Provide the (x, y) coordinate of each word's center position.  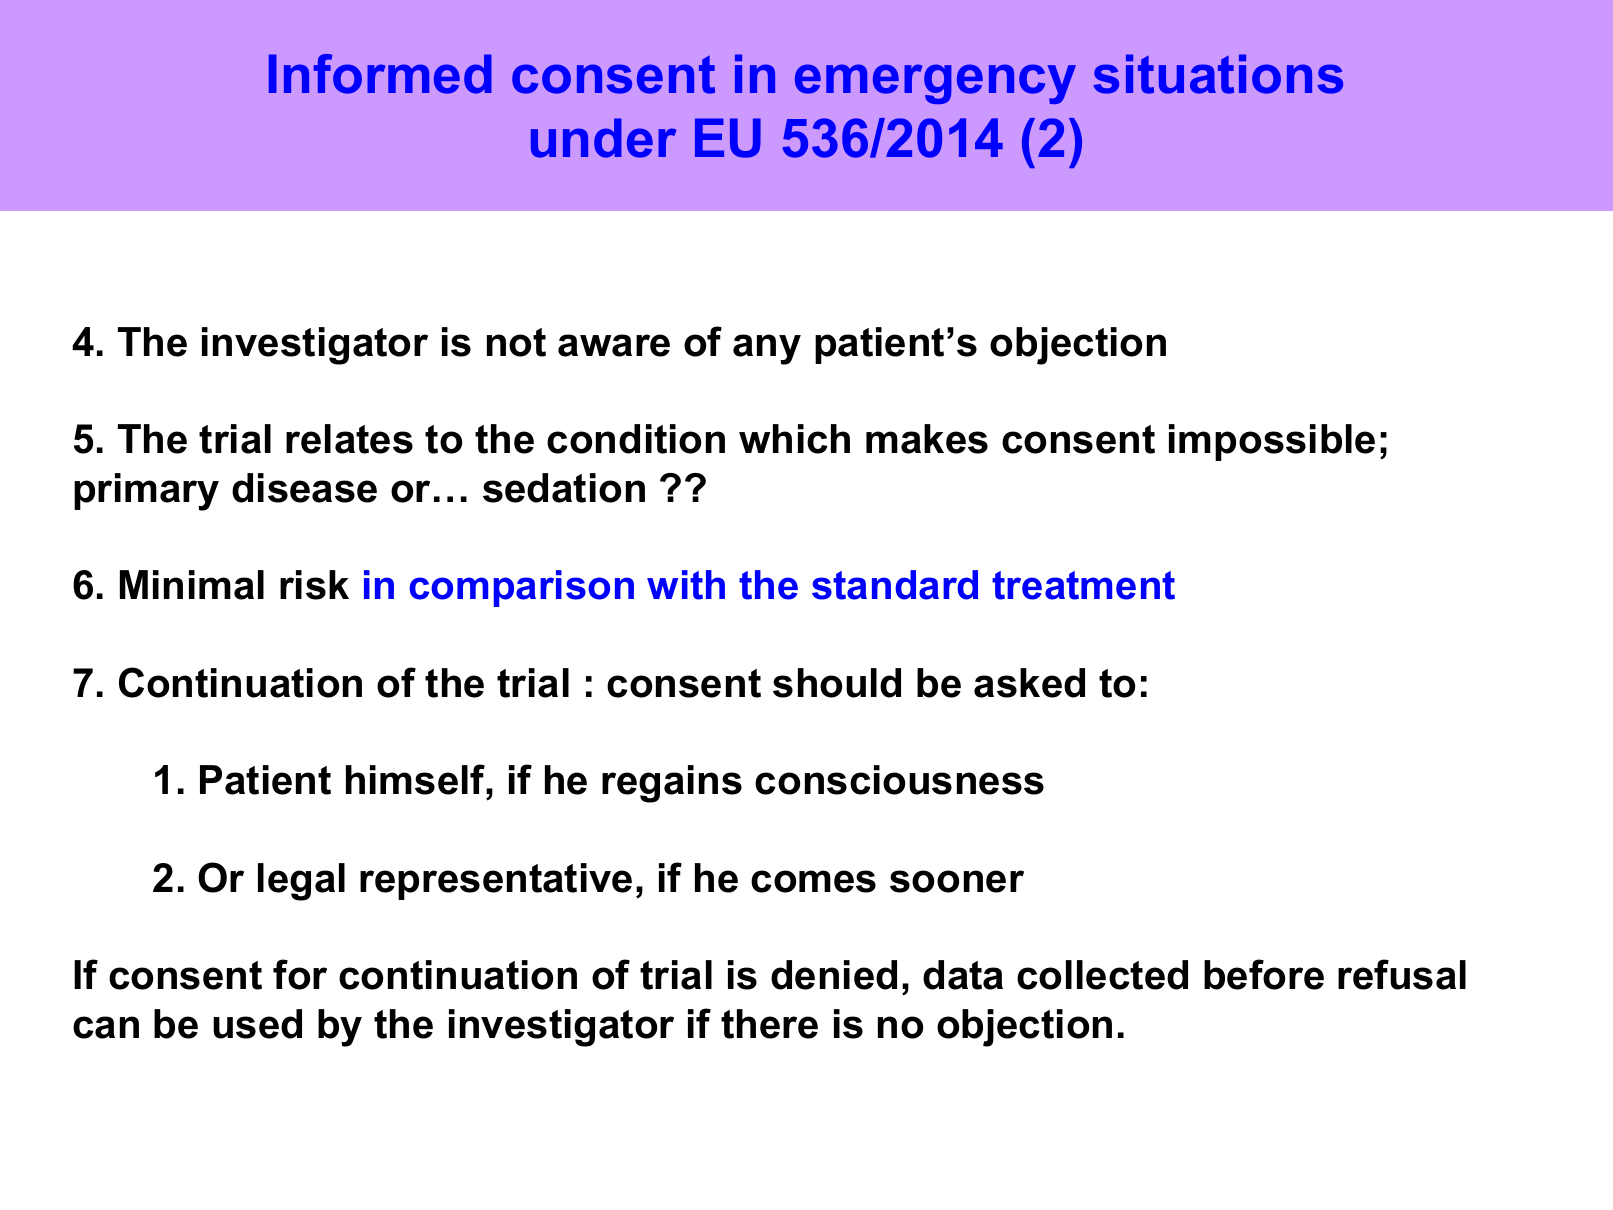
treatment (1083, 585)
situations (1218, 74)
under (603, 138)
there (769, 1024)
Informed (380, 74)
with (686, 585)
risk (314, 585)
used (257, 1024)
